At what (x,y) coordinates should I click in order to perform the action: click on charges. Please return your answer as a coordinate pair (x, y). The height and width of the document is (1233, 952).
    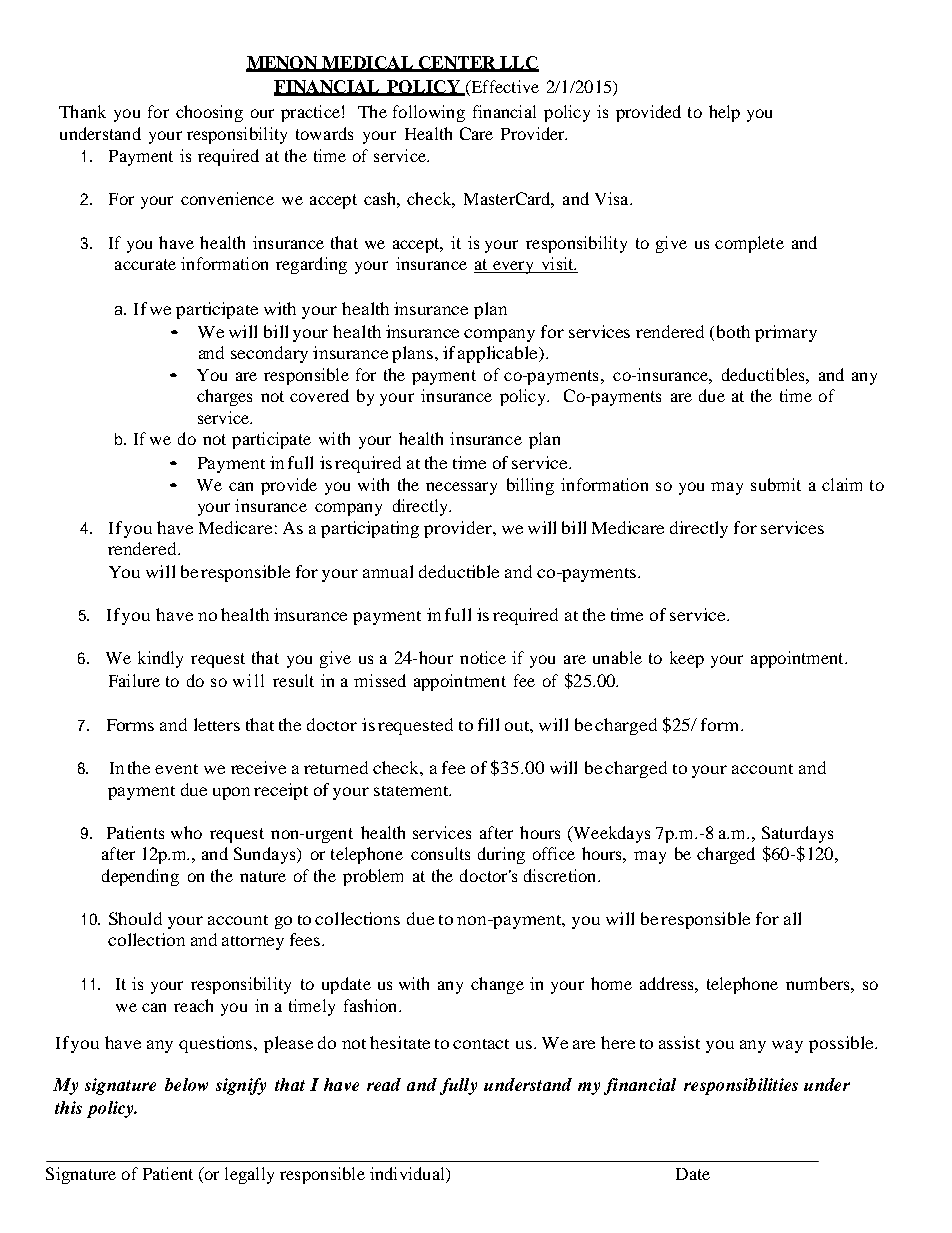
    Looking at the image, I should click on (224, 397).
